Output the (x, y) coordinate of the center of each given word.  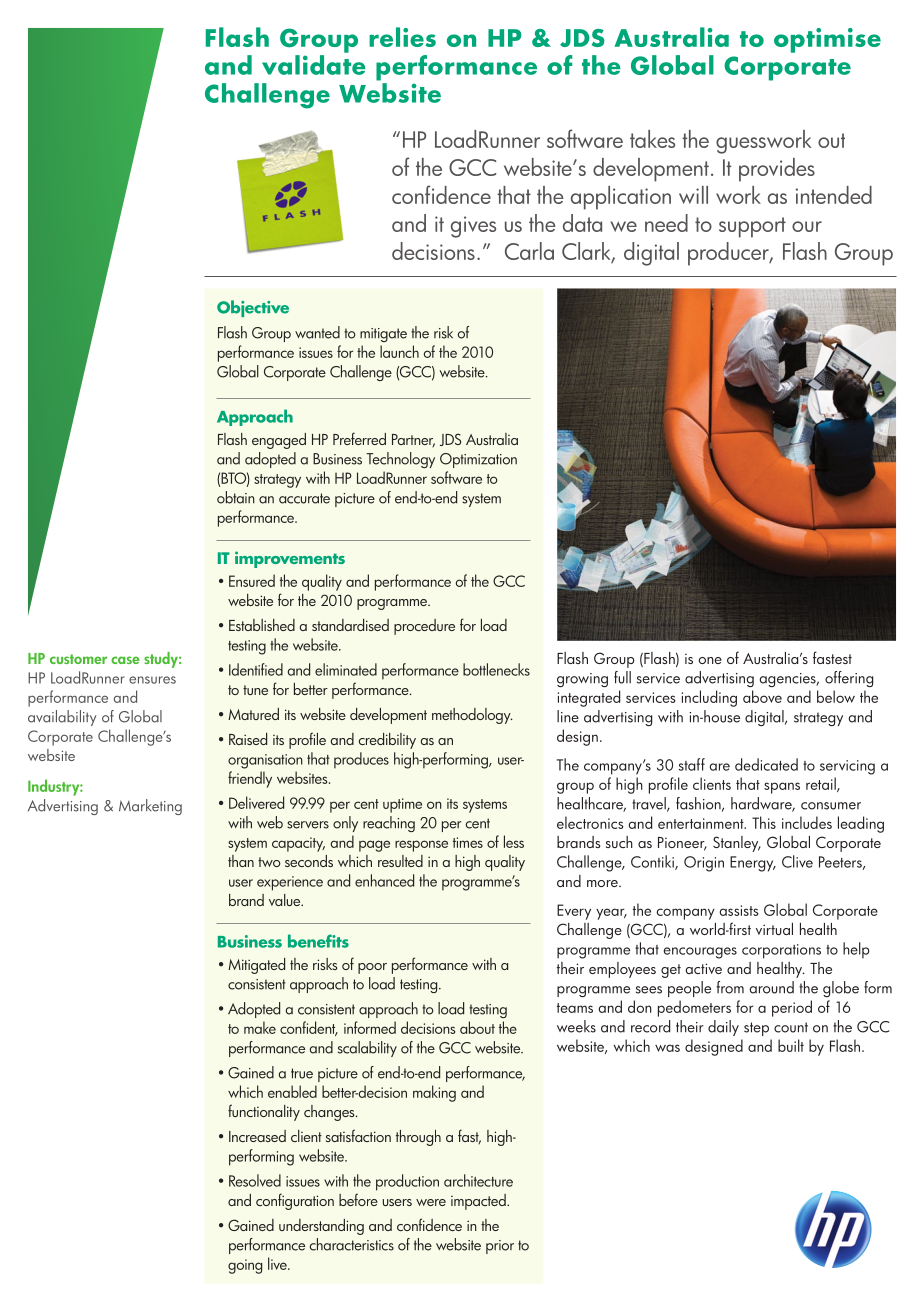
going (245, 1266)
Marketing (150, 807)
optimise (827, 40)
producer (729, 254)
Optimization (478, 460)
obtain (236, 497)
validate (314, 65)
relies (402, 37)
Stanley (737, 844)
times (468, 842)
